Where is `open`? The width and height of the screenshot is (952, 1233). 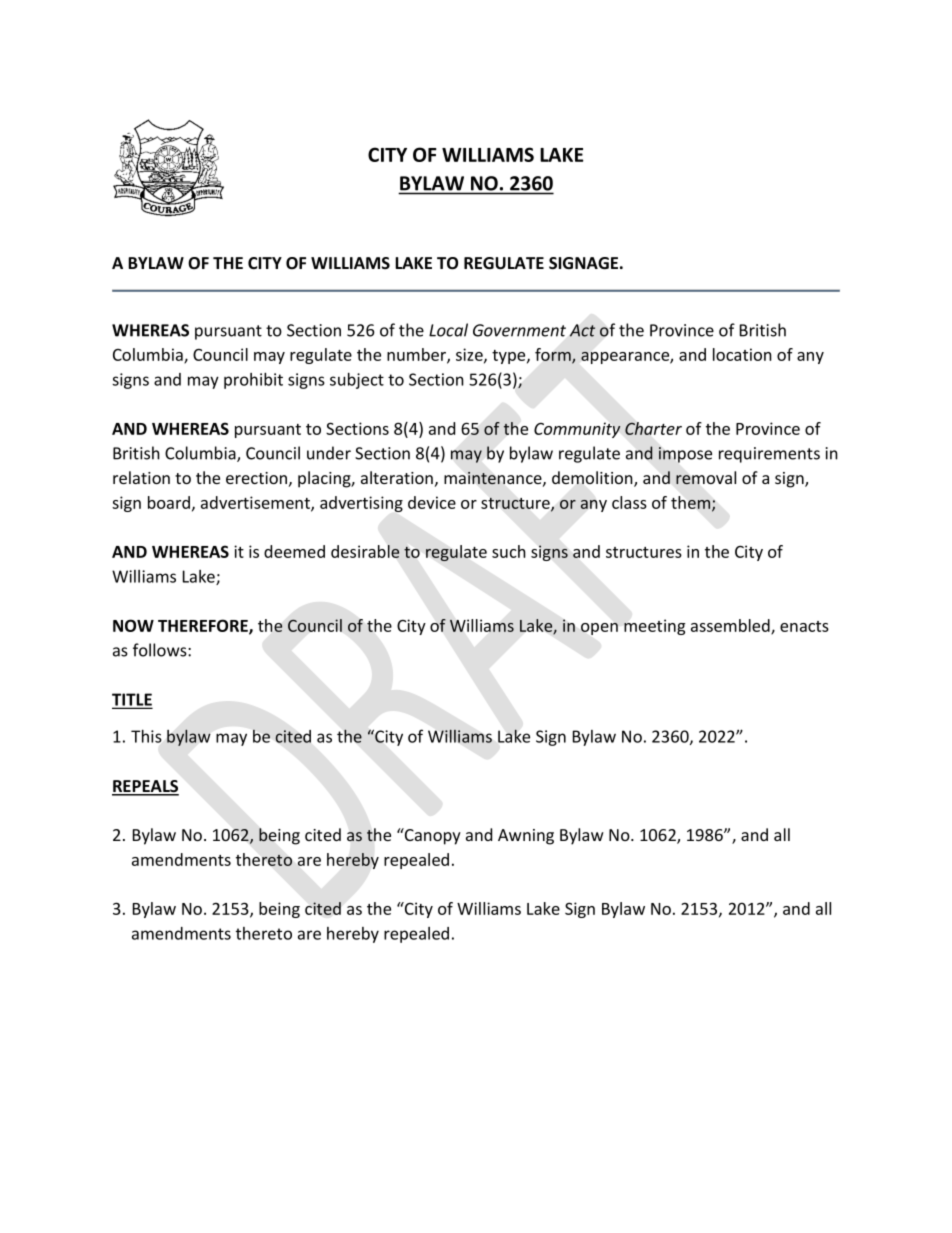 open is located at coordinates (599, 629).
